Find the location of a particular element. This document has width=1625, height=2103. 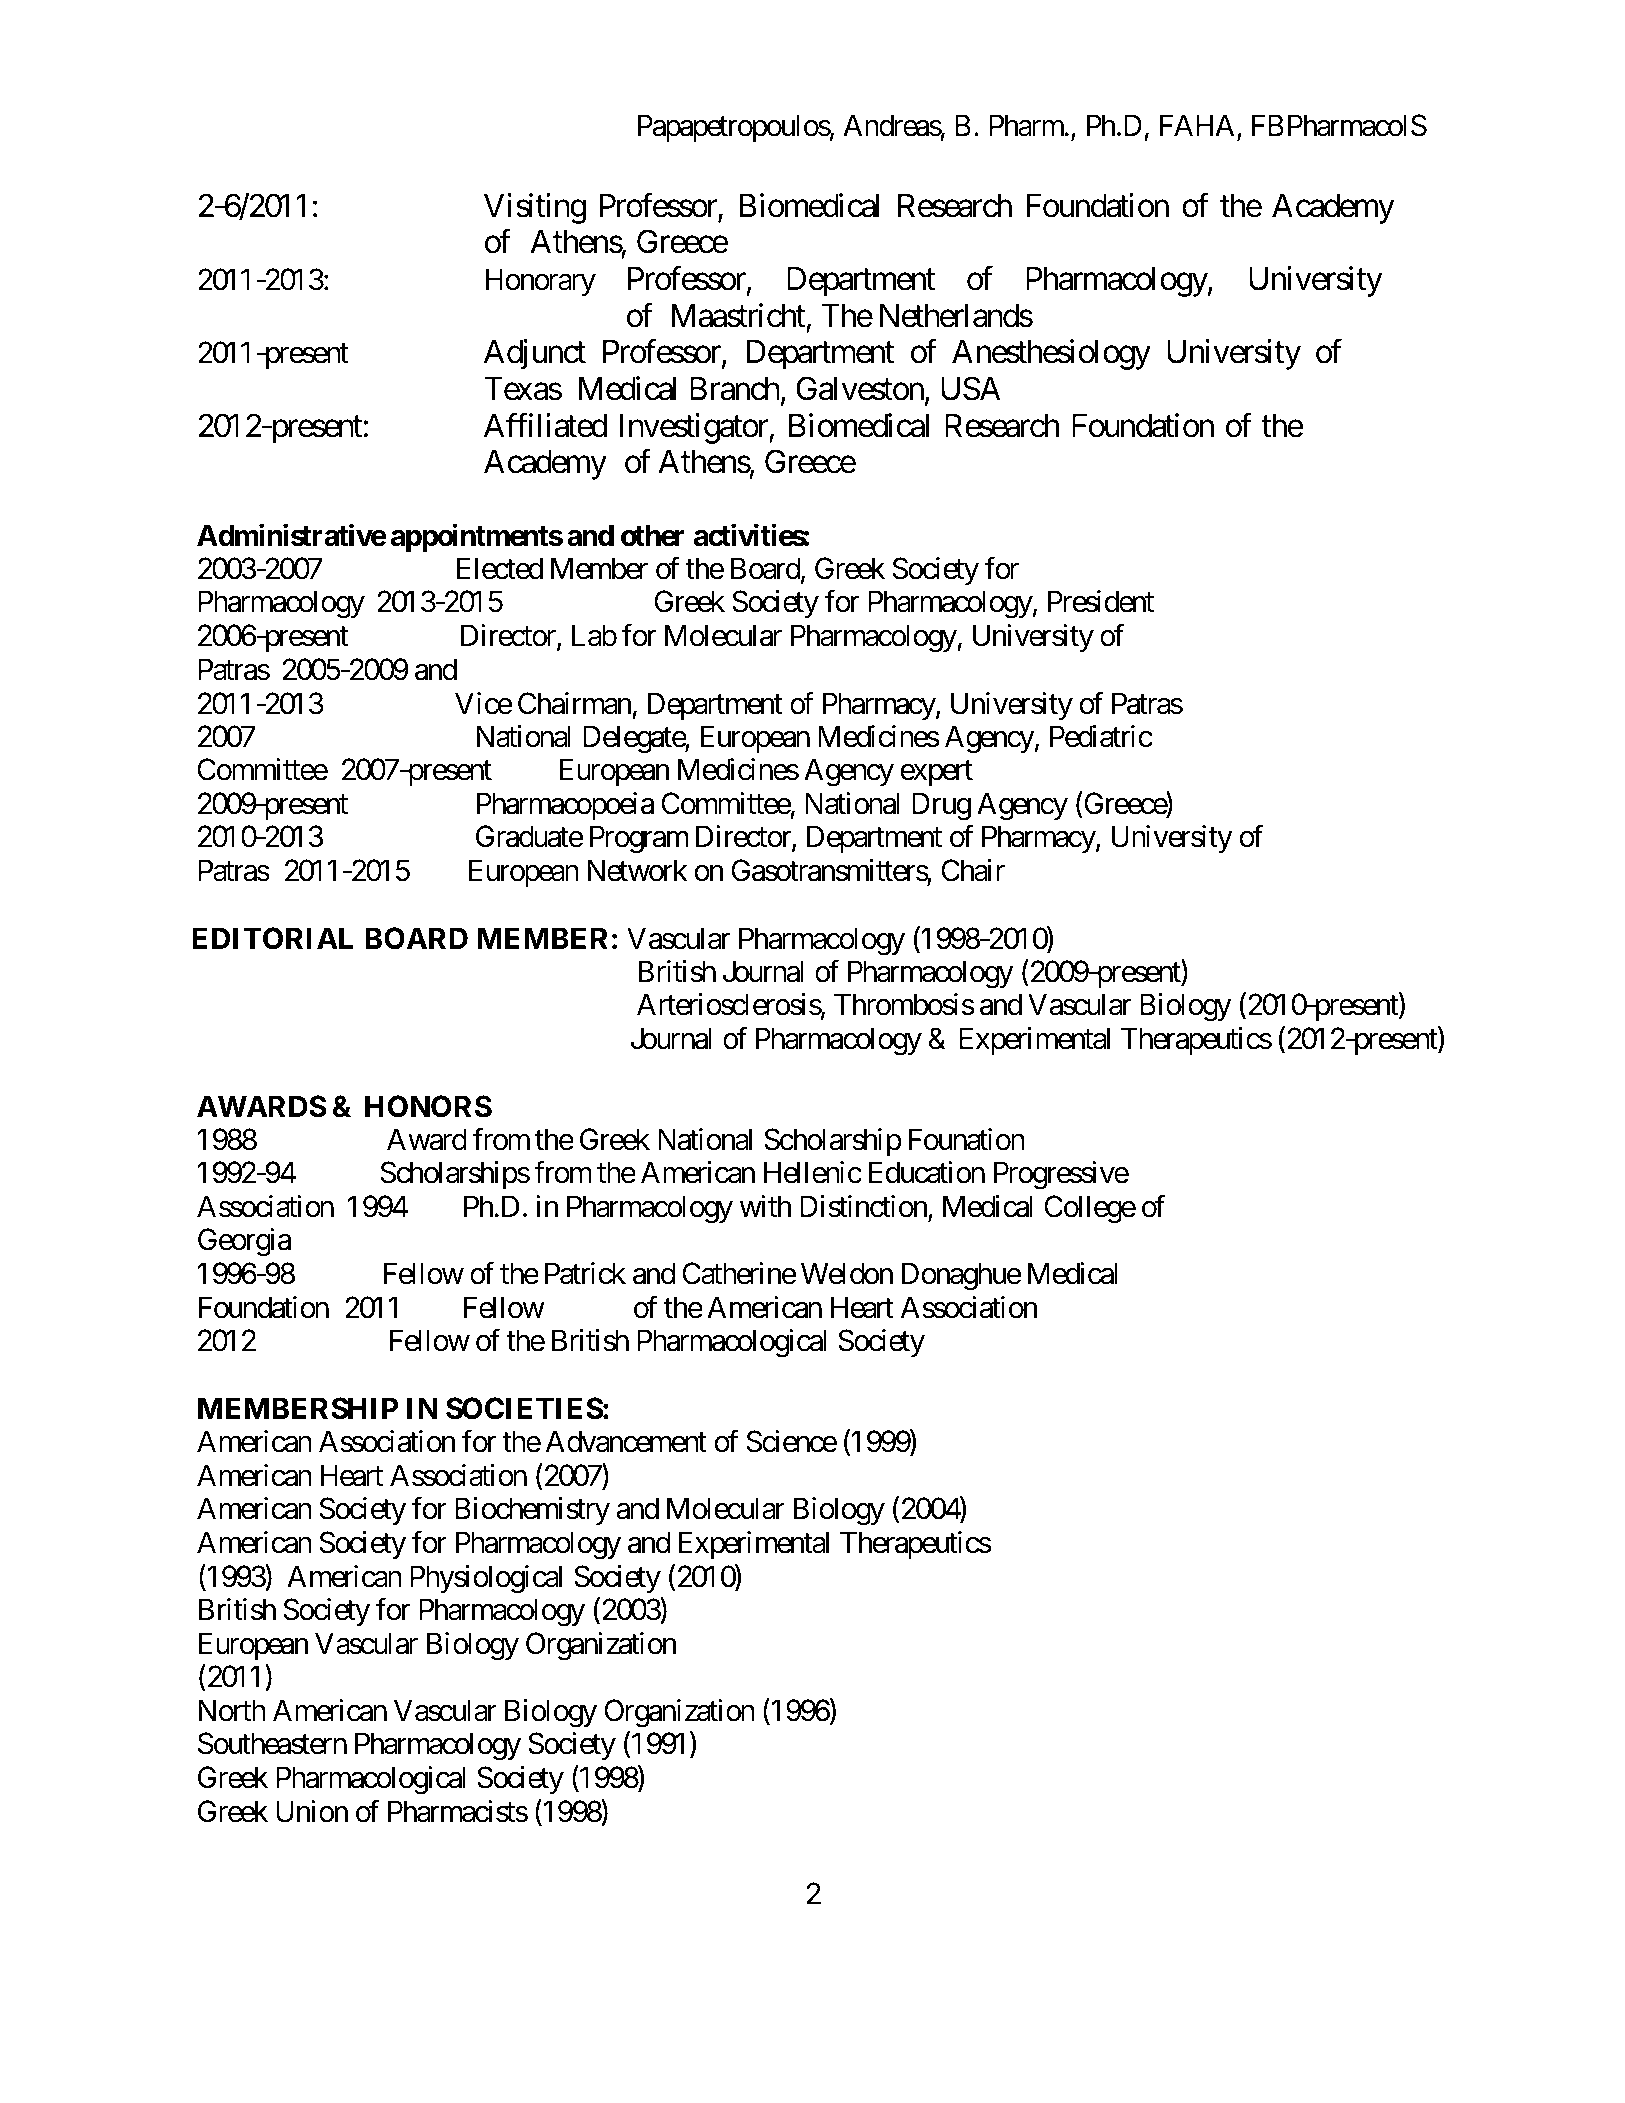

EDITORIAL is located at coordinates (272, 938).
